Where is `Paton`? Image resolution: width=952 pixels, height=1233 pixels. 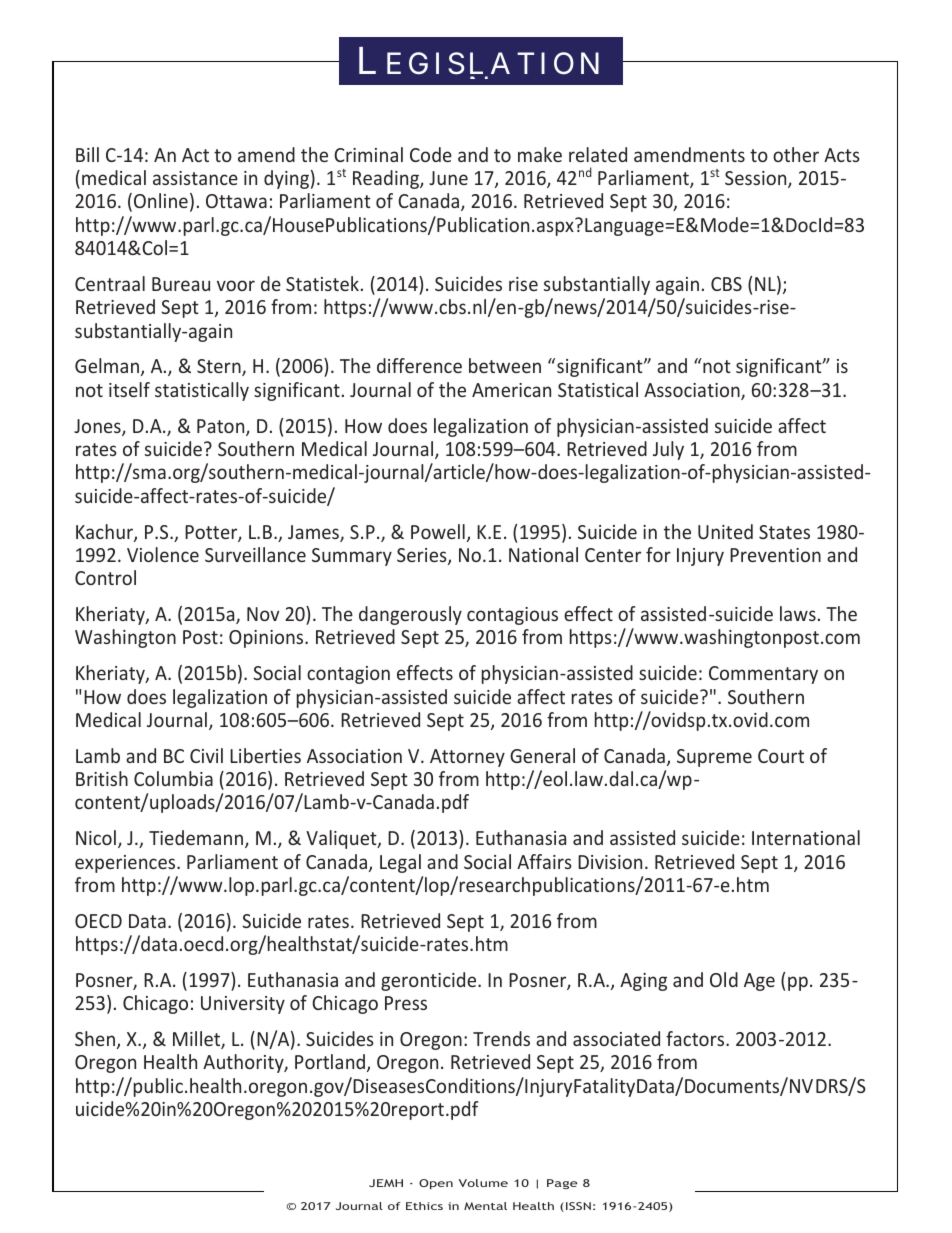 Paton is located at coordinates (222, 427).
